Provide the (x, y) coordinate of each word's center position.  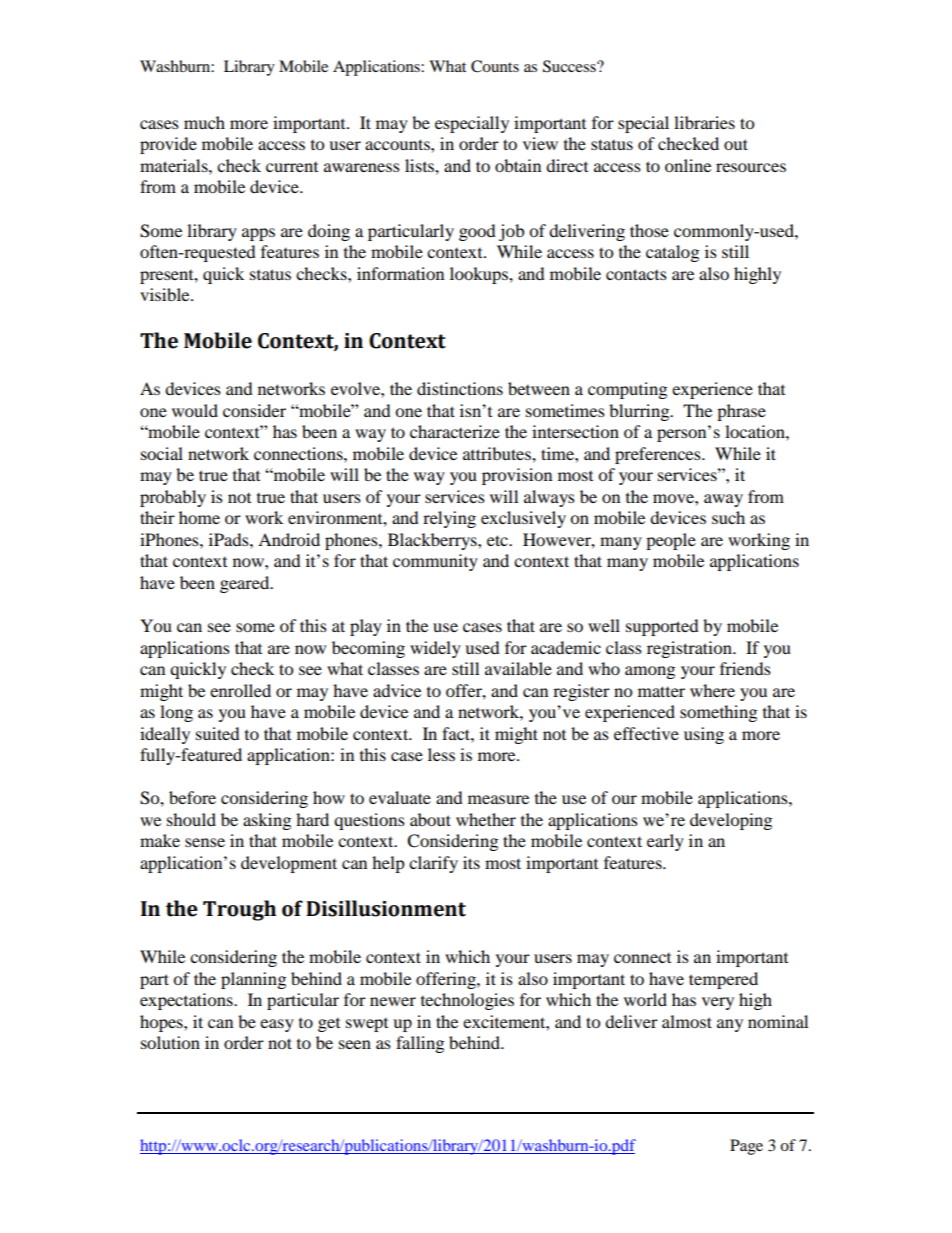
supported (662, 627)
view (540, 143)
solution (170, 1042)
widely (435, 649)
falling (420, 1044)
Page (746, 1147)
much (204, 122)
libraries (704, 122)
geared (246, 584)
